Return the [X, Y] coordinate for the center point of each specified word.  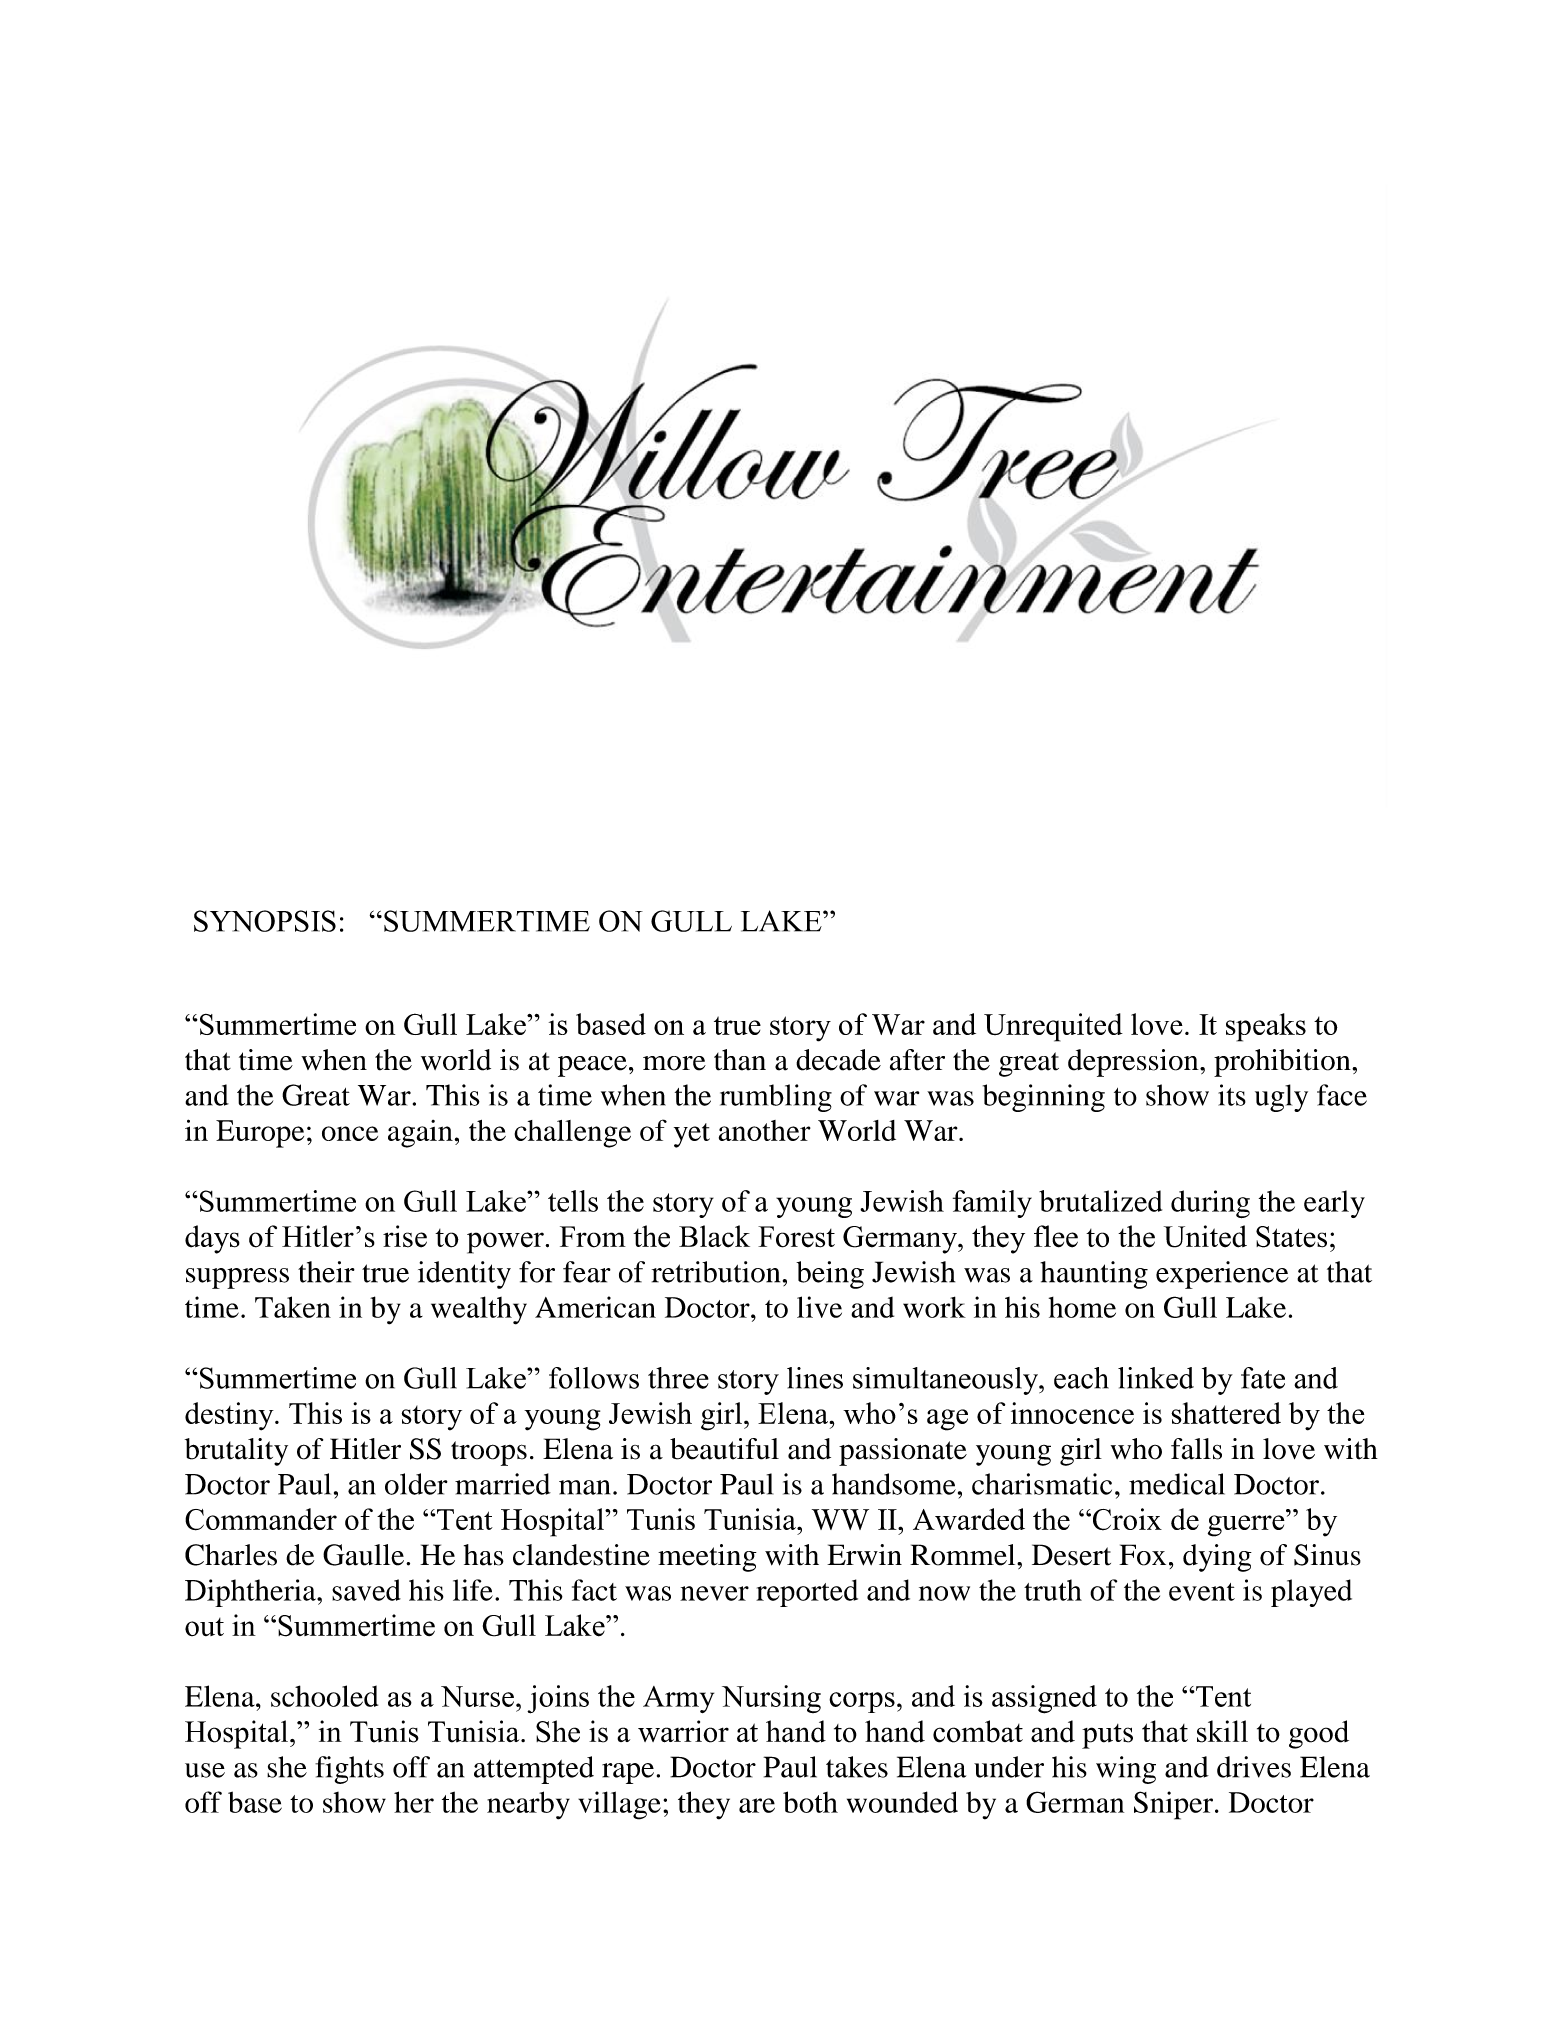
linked [1156, 1378]
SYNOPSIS [265, 921]
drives [1254, 1767]
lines [815, 1378]
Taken [293, 1307]
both [810, 1802]
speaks [1266, 1027]
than [740, 1060]
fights [349, 1770]
